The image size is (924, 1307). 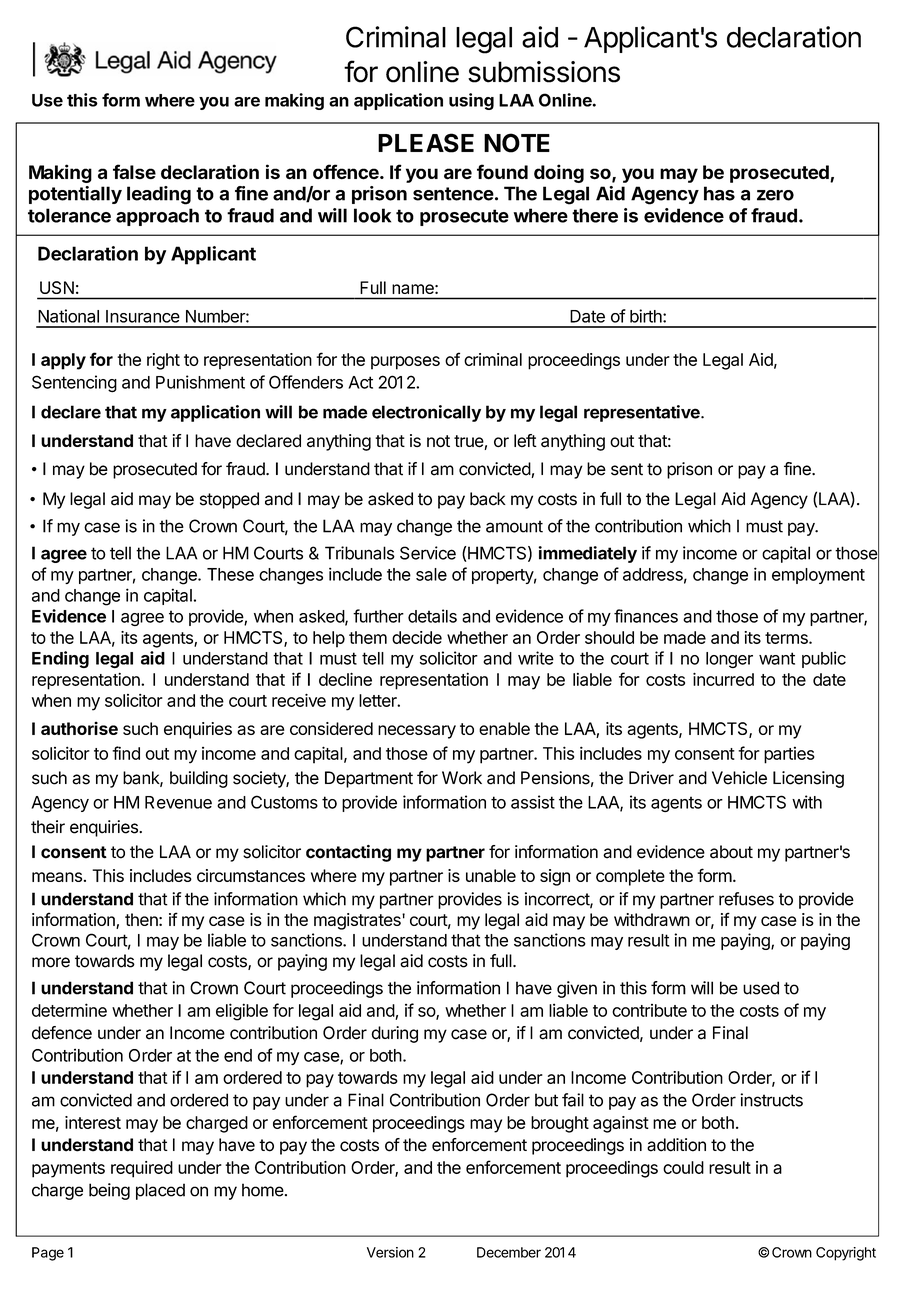 What do you see at coordinates (160, 1191) in the document?
I see `placed` at bounding box center [160, 1191].
